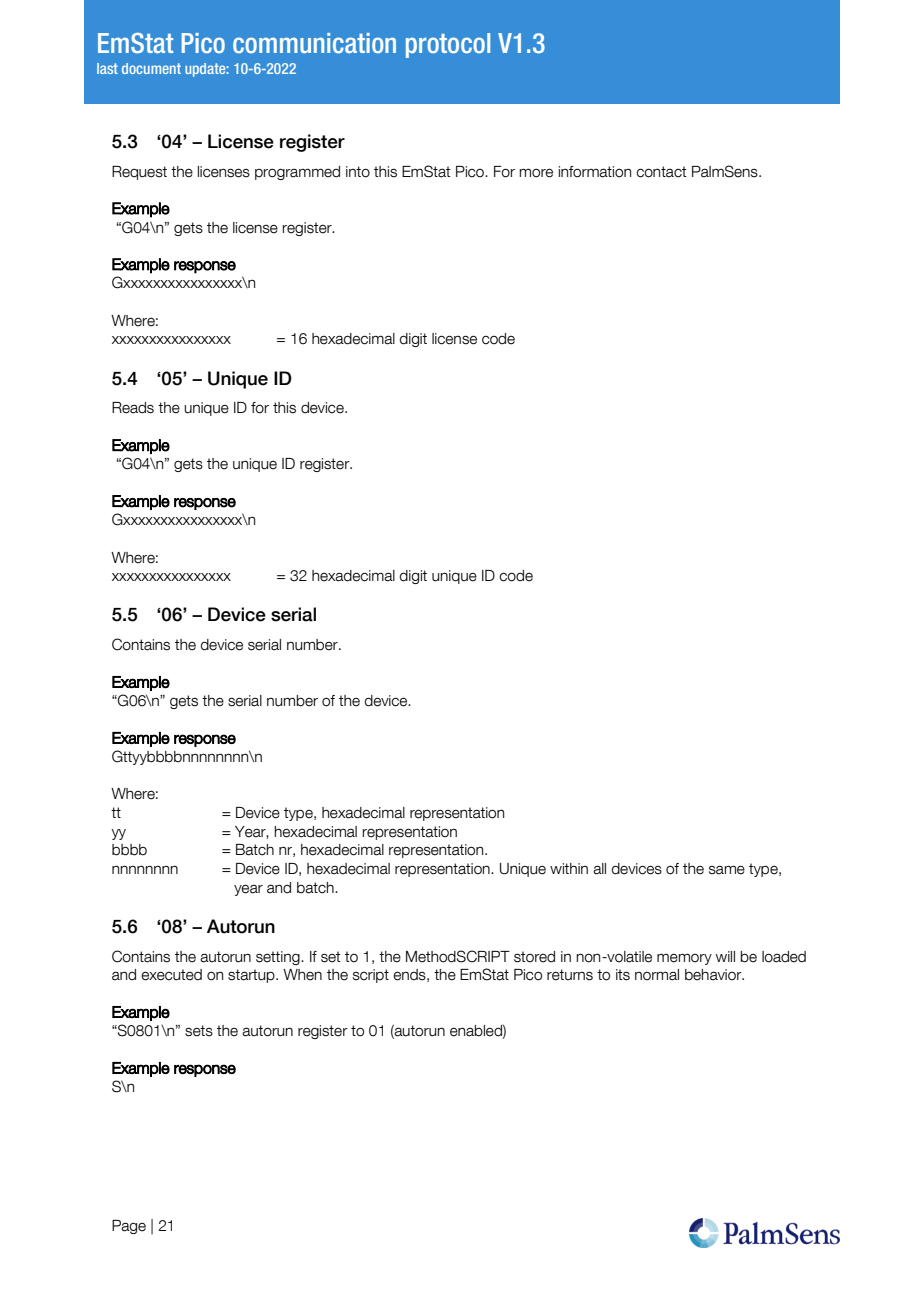 Image resolution: width=924 pixels, height=1308 pixels. Describe the element at coordinates (448, 45) in the document. I see `protocol` at that location.
